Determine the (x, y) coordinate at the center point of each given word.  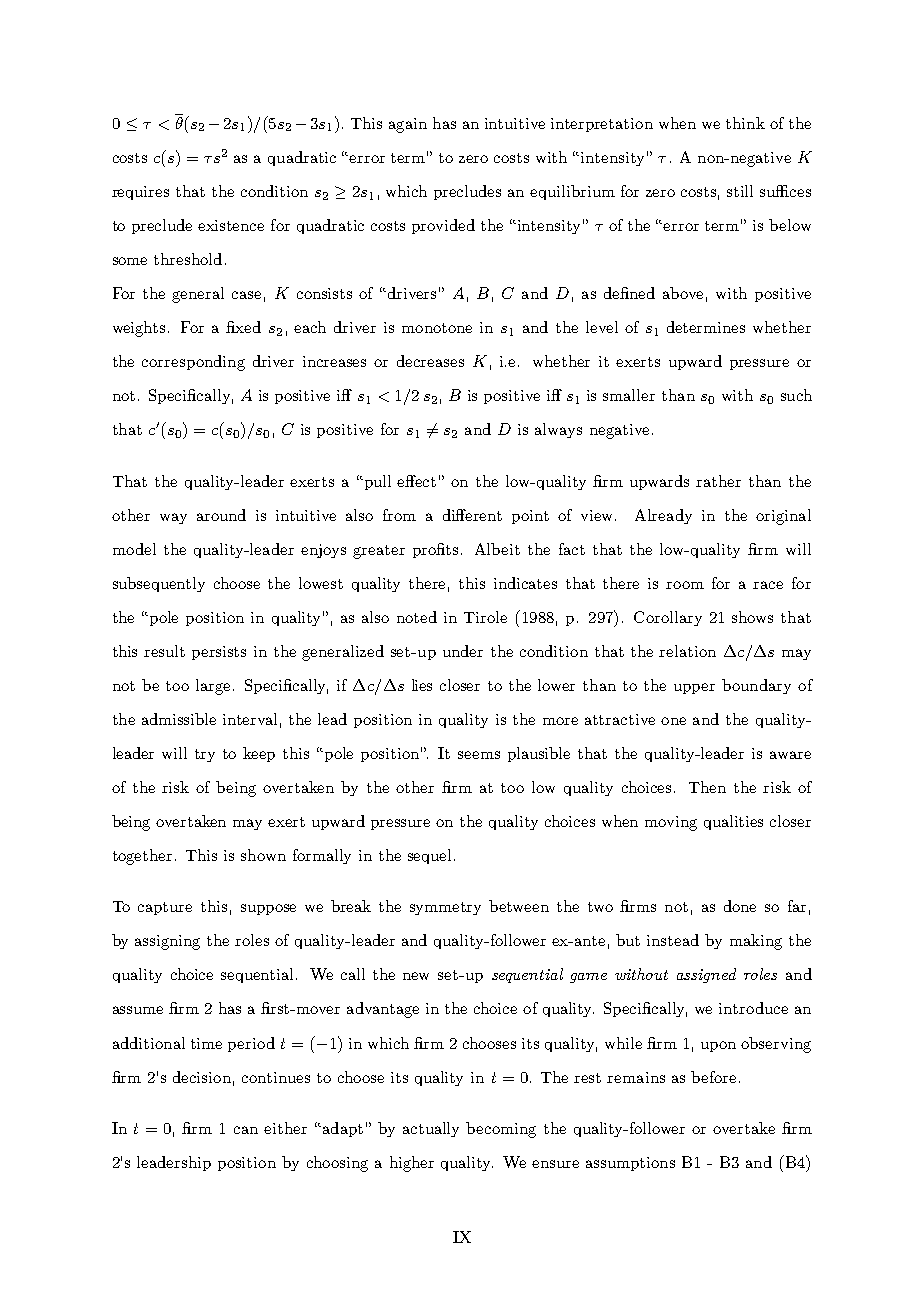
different (472, 515)
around (221, 515)
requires (140, 193)
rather (718, 481)
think (745, 123)
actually (431, 1129)
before (713, 1077)
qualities (733, 822)
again (408, 125)
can (246, 1130)
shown (263, 855)
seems (479, 755)
